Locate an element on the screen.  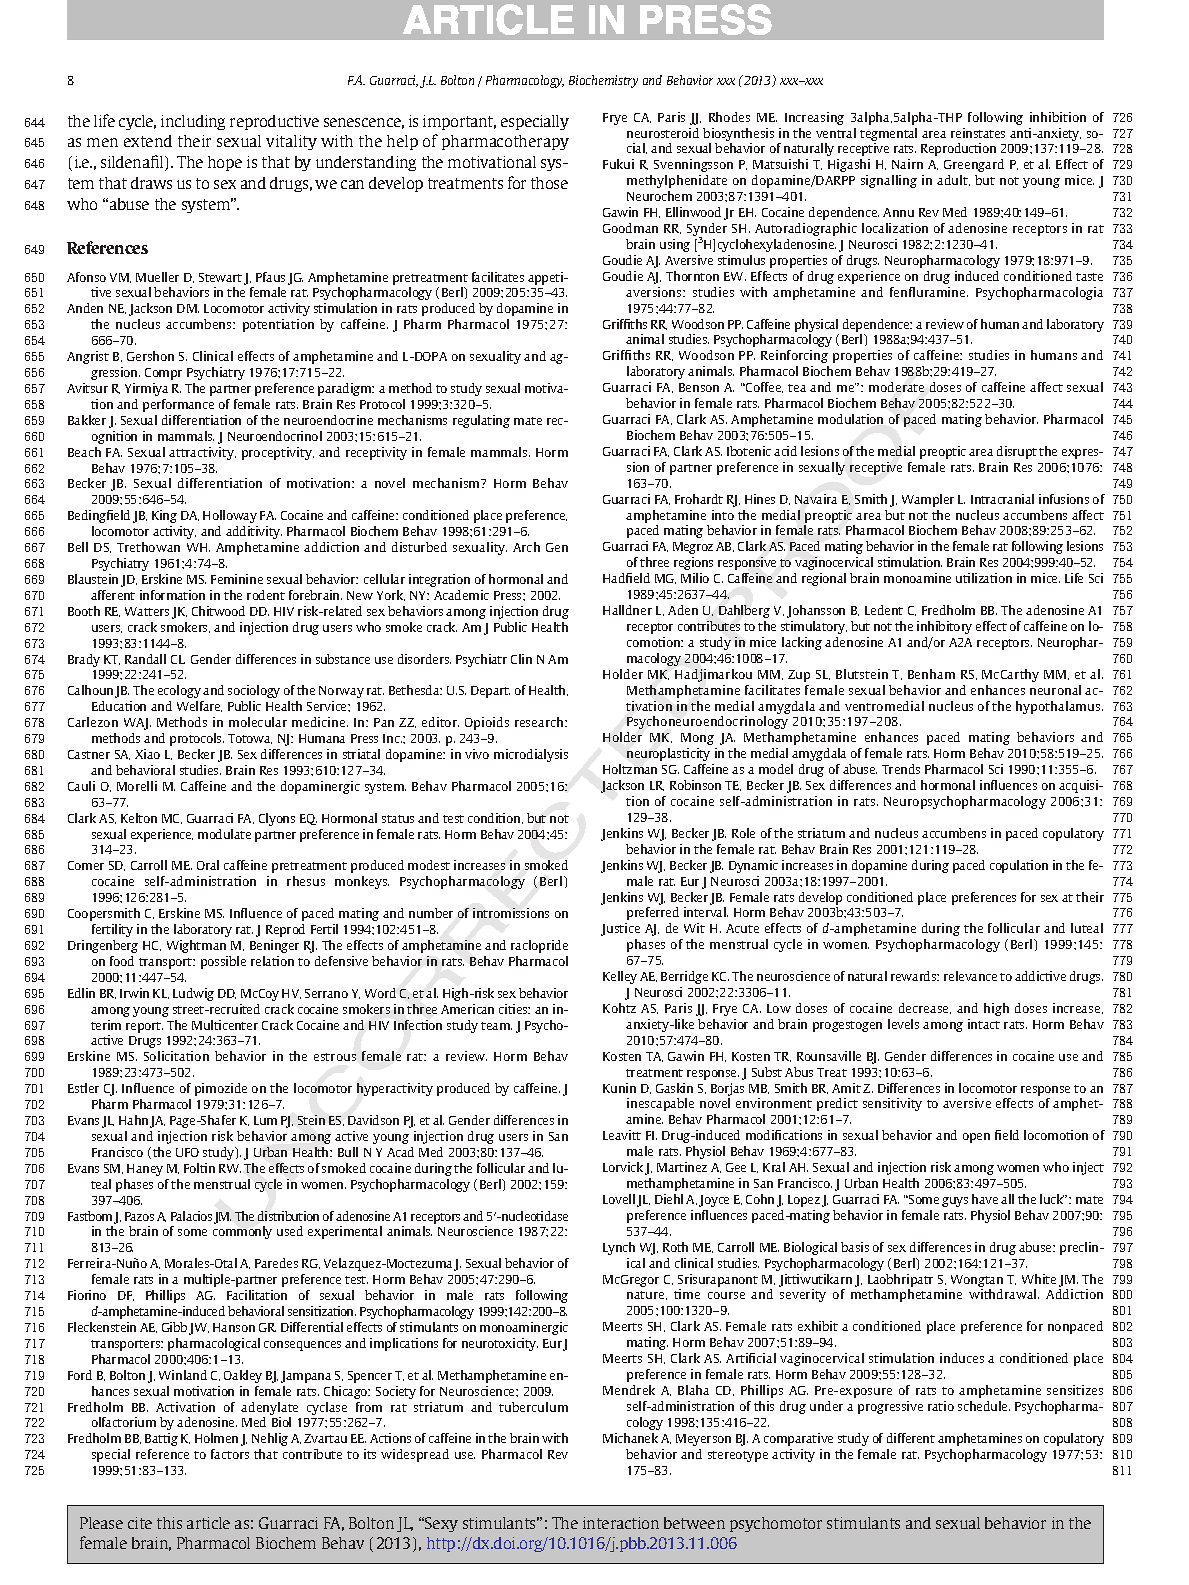
adult is located at coordinates (953, 180).
